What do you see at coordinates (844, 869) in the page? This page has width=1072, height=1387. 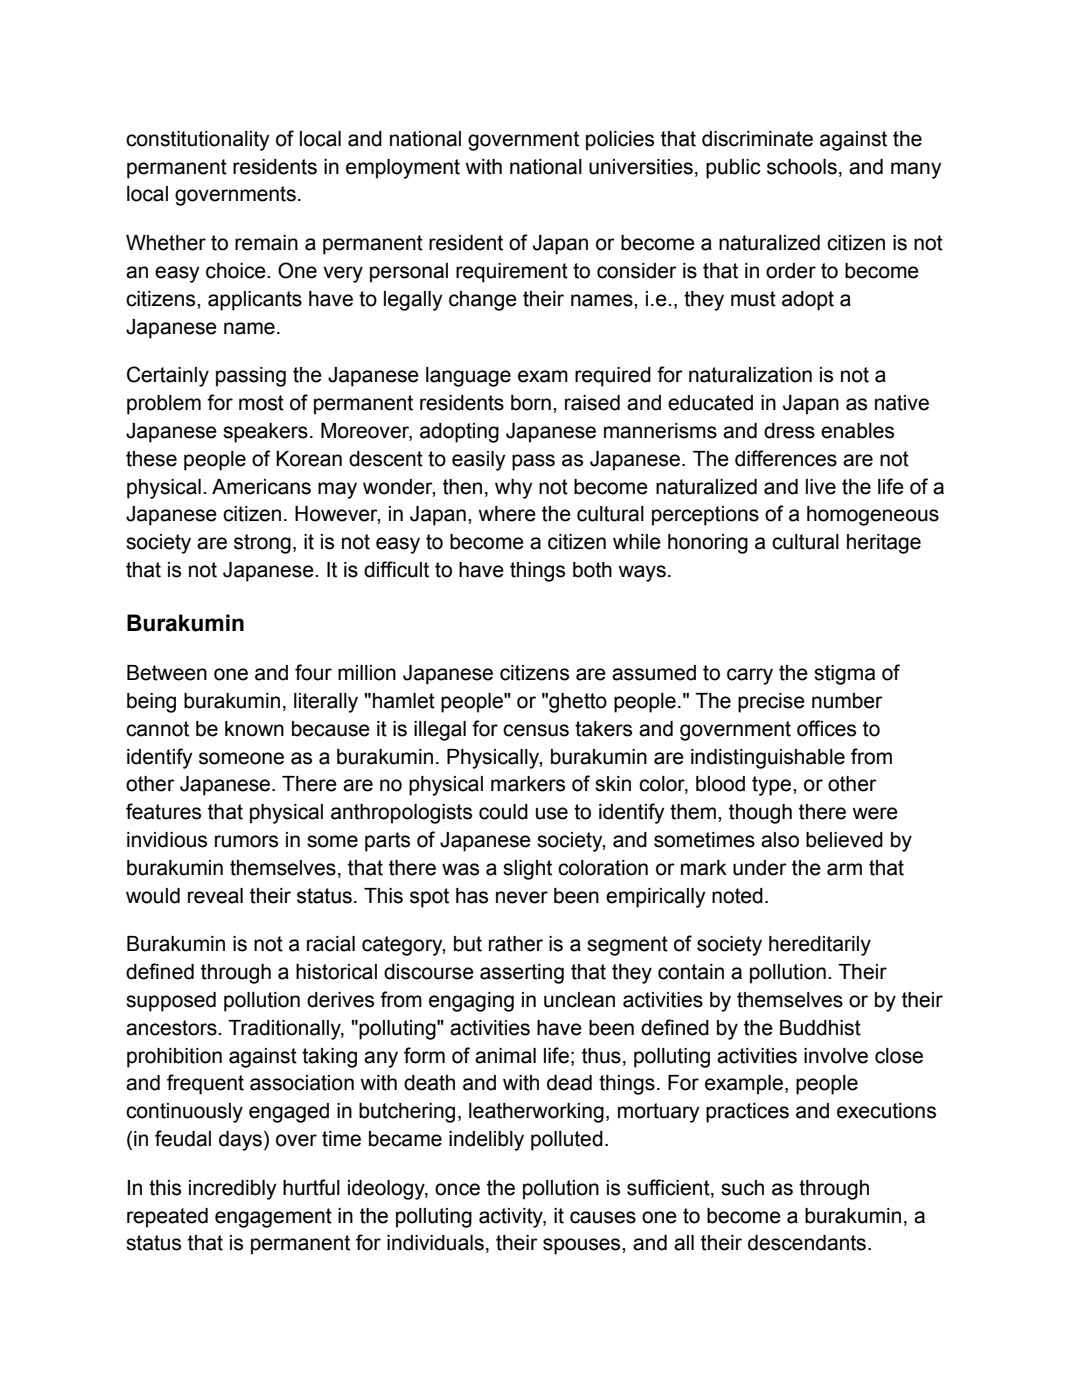 I see `arm` at bounding box center [844, 869].
